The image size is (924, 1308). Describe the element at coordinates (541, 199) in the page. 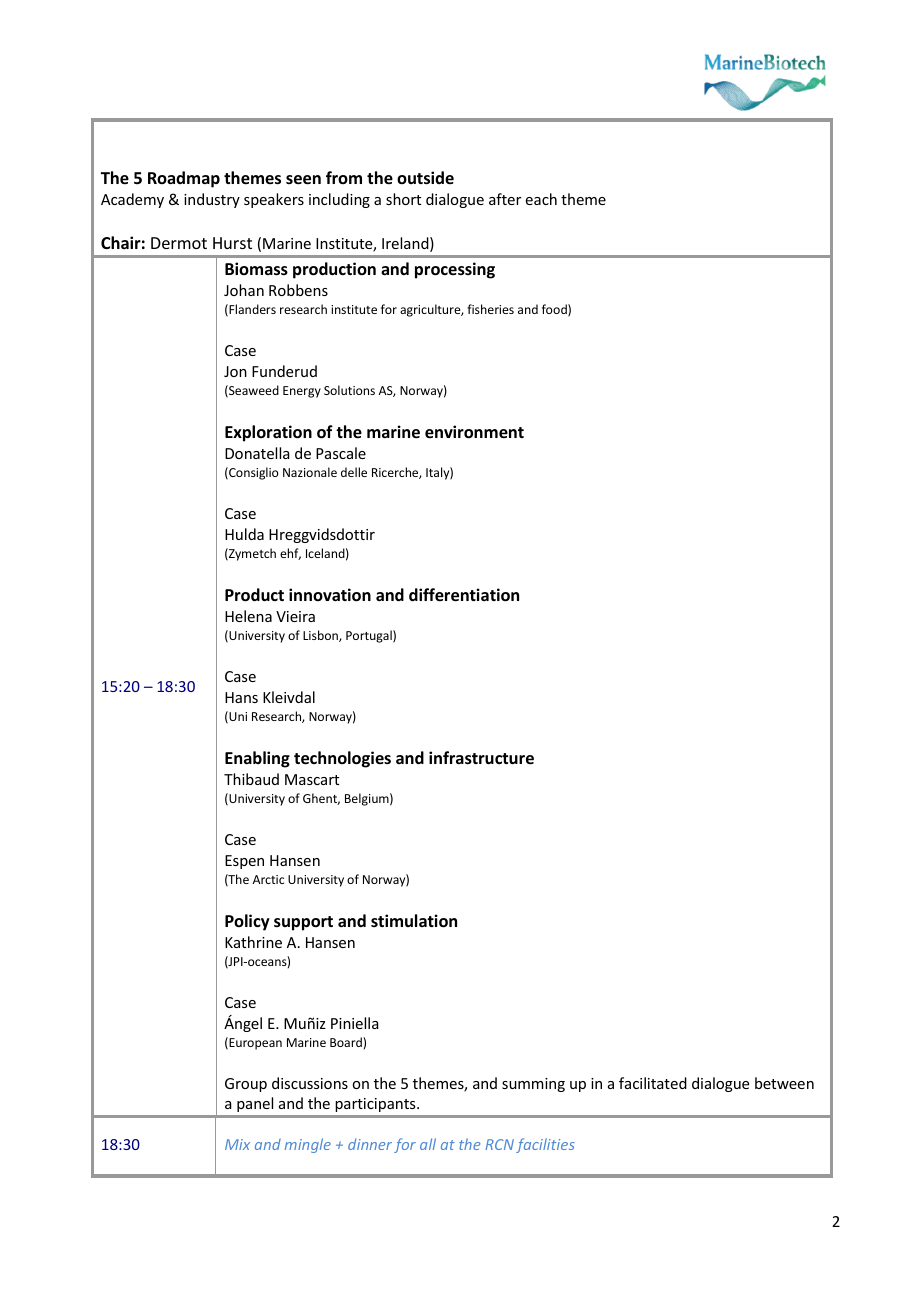

I see `each` at that location.
